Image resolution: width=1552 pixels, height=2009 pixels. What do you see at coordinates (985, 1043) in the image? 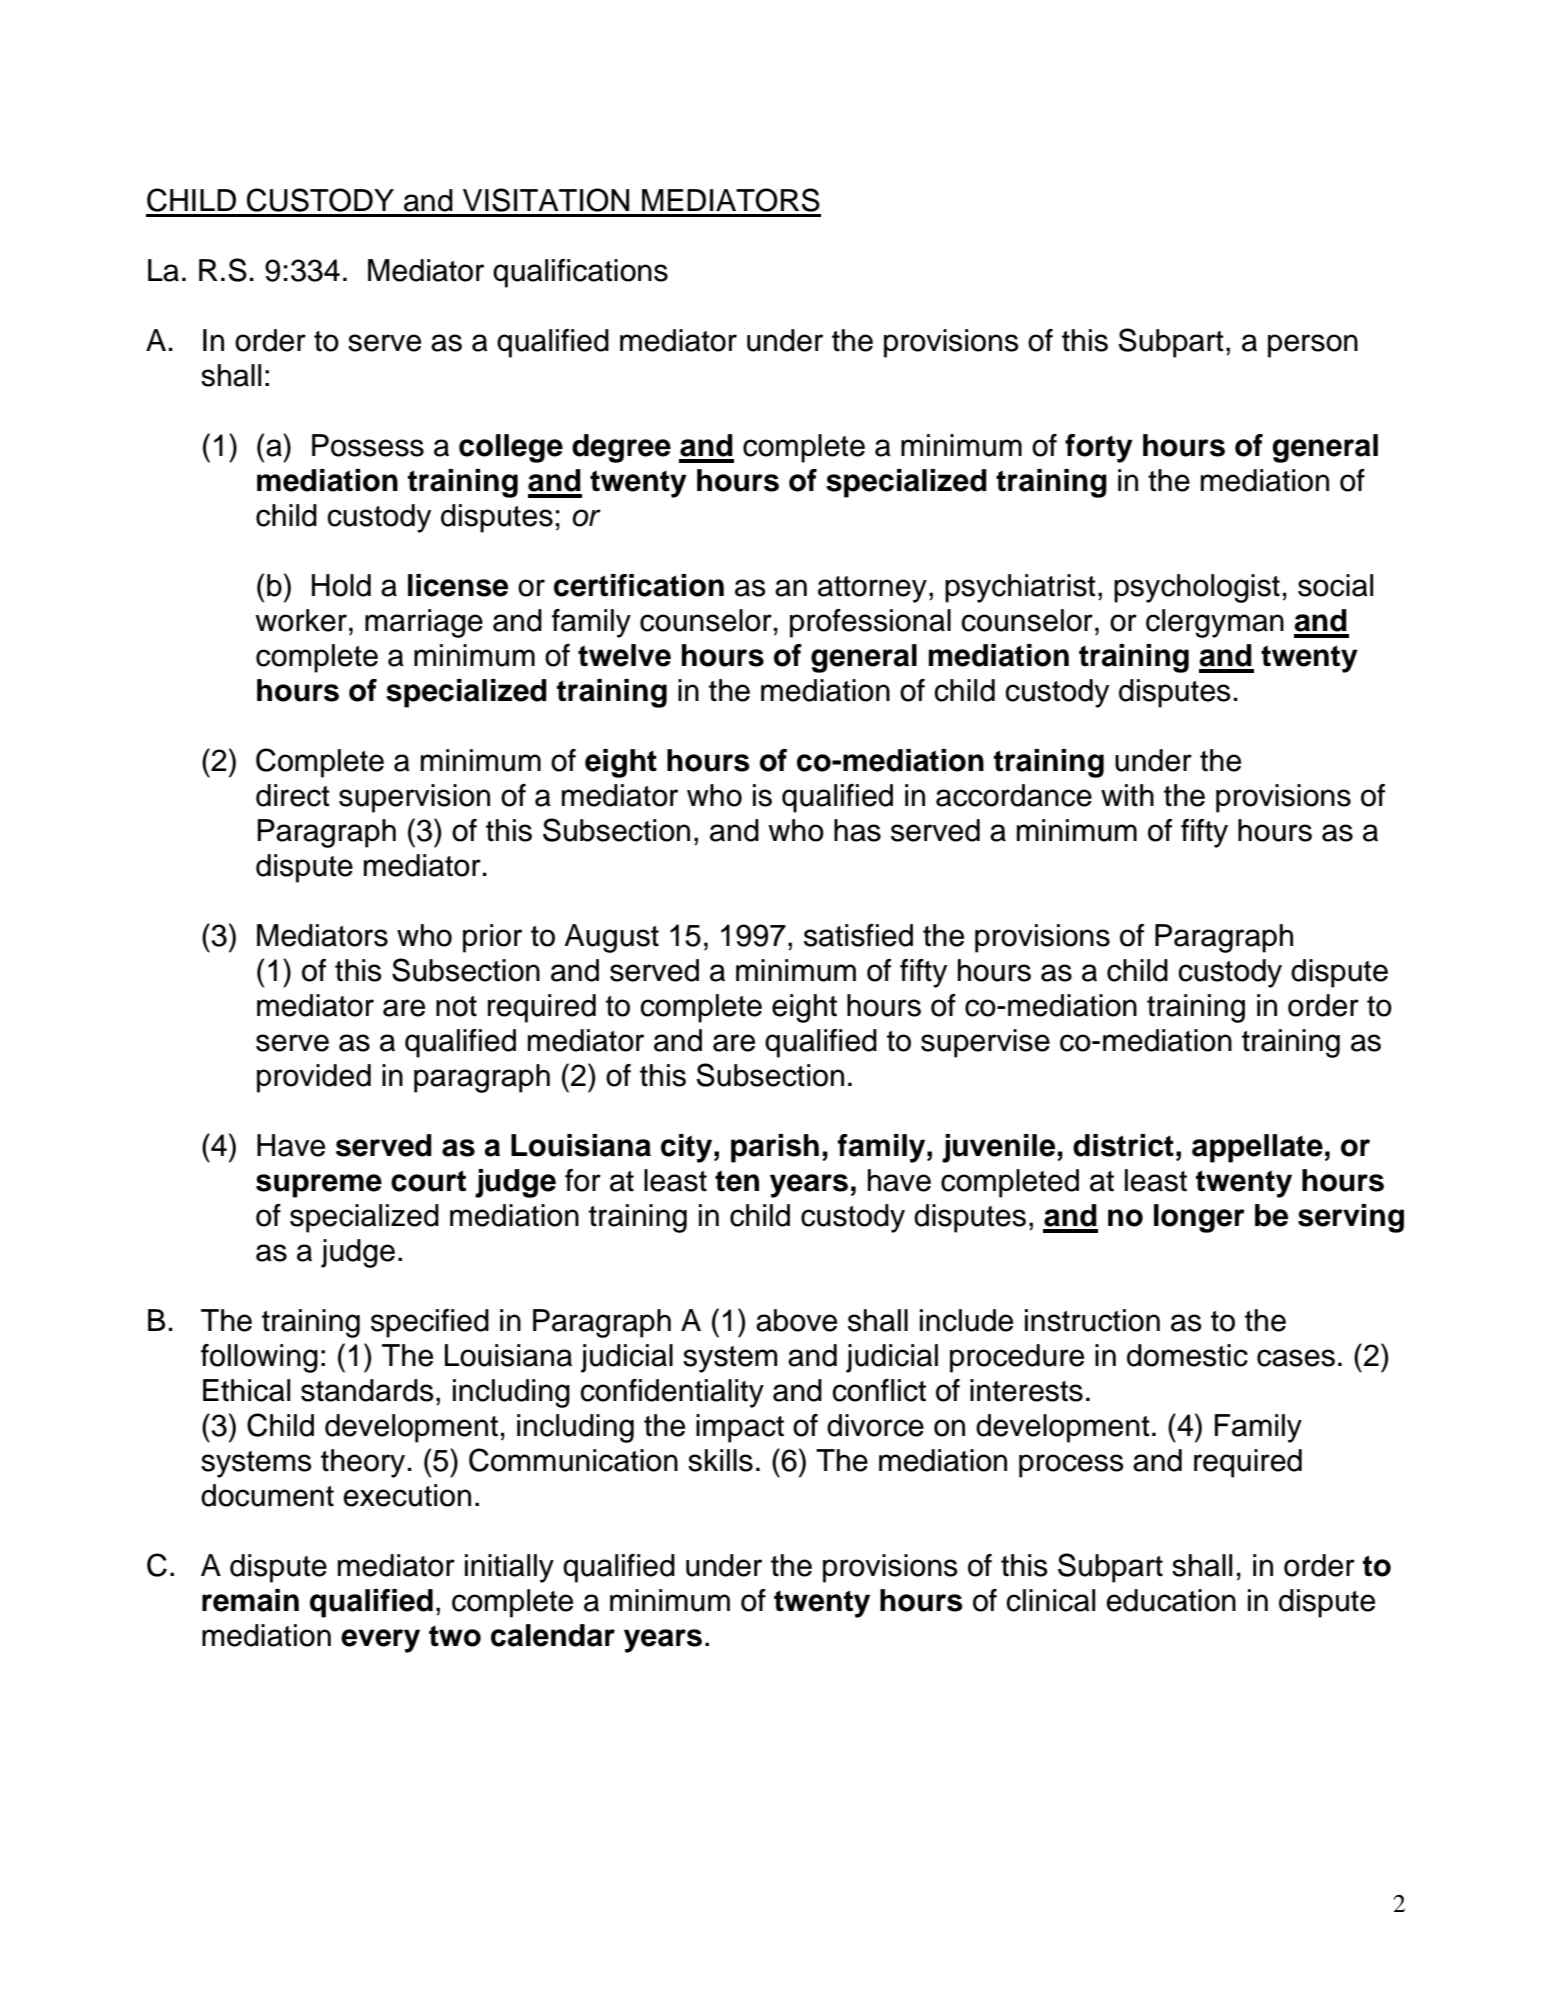
I see `supervise` at bounding box center [985, 1043].
